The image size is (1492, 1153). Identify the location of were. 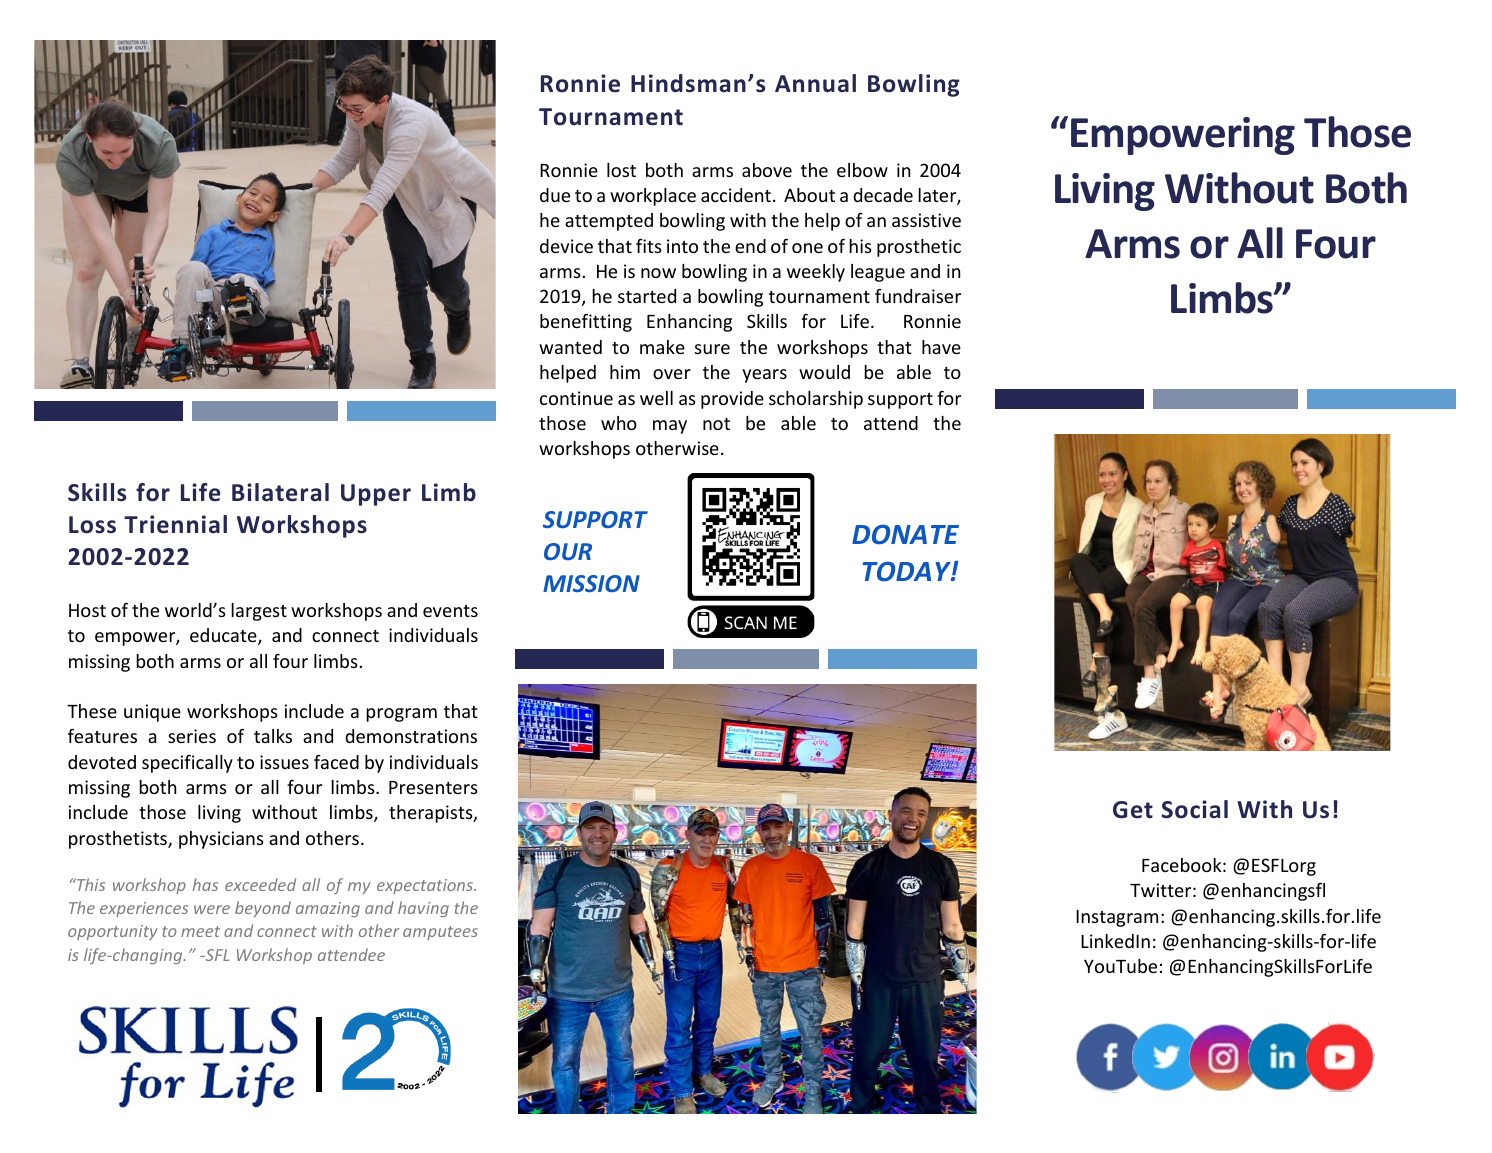
(212, 909).
